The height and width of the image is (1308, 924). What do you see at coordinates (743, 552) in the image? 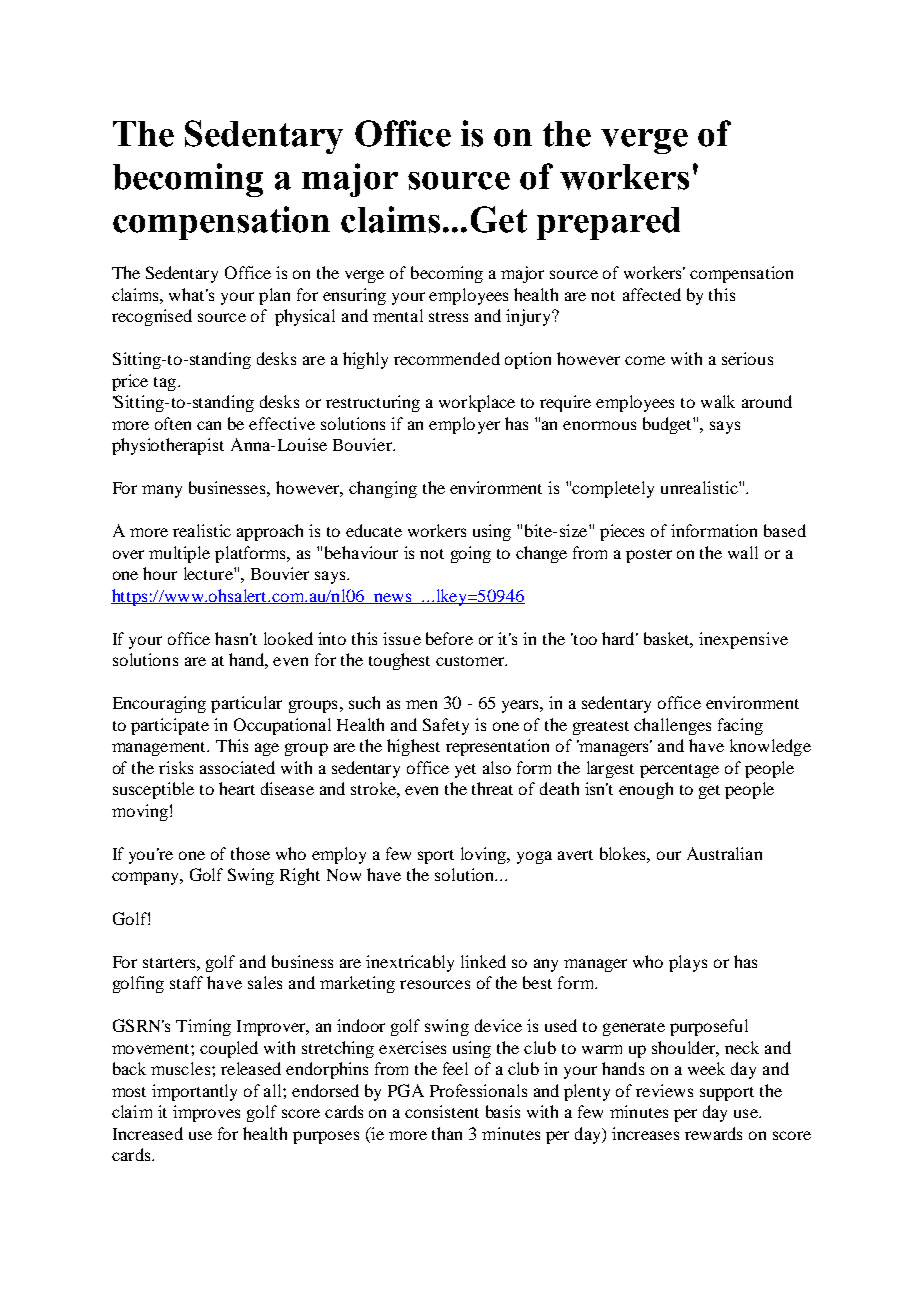
I see `wall` at bounding box center [743, 552].
